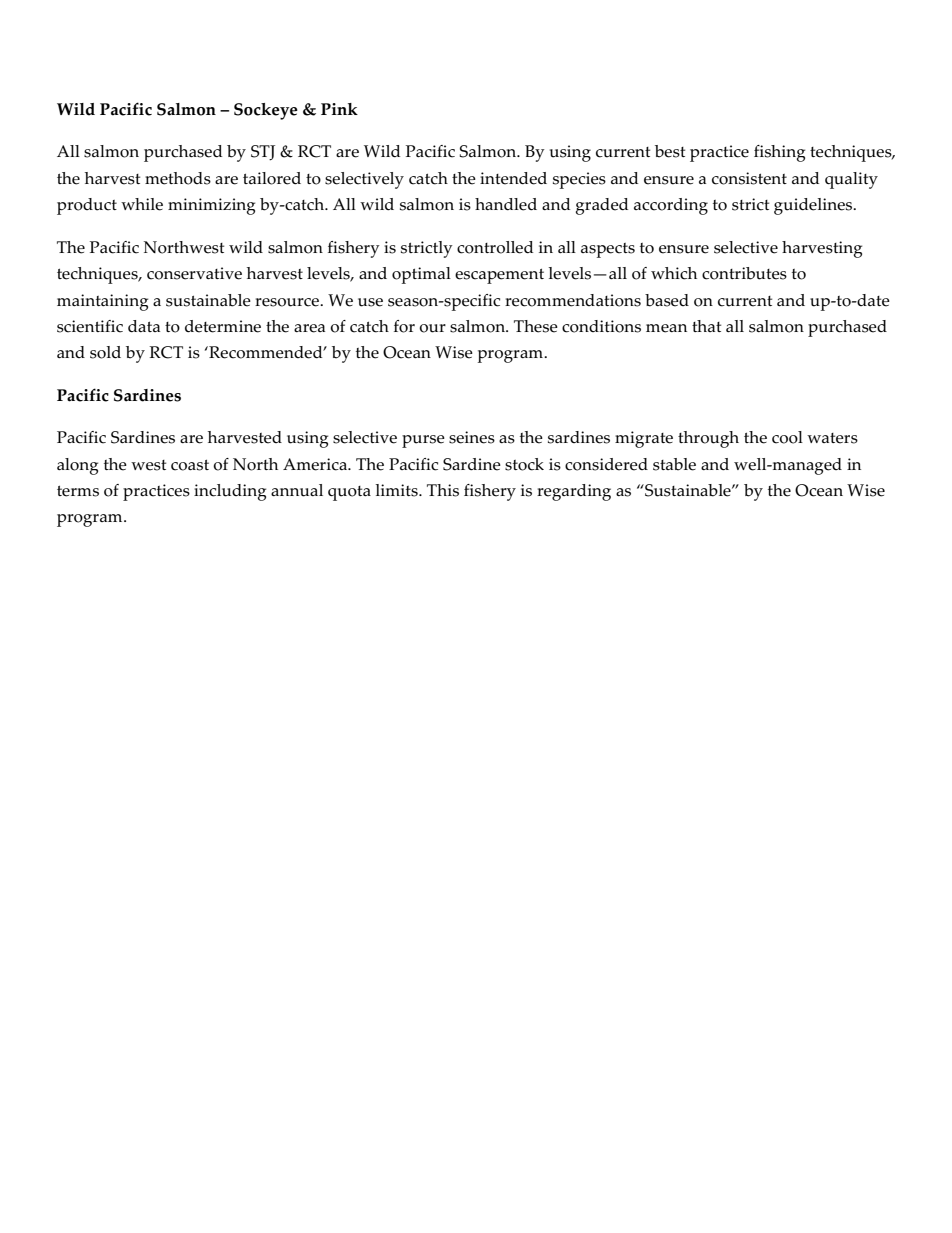 The image size is (952, 1233). I want to click on controlled, so click(495, 247).
